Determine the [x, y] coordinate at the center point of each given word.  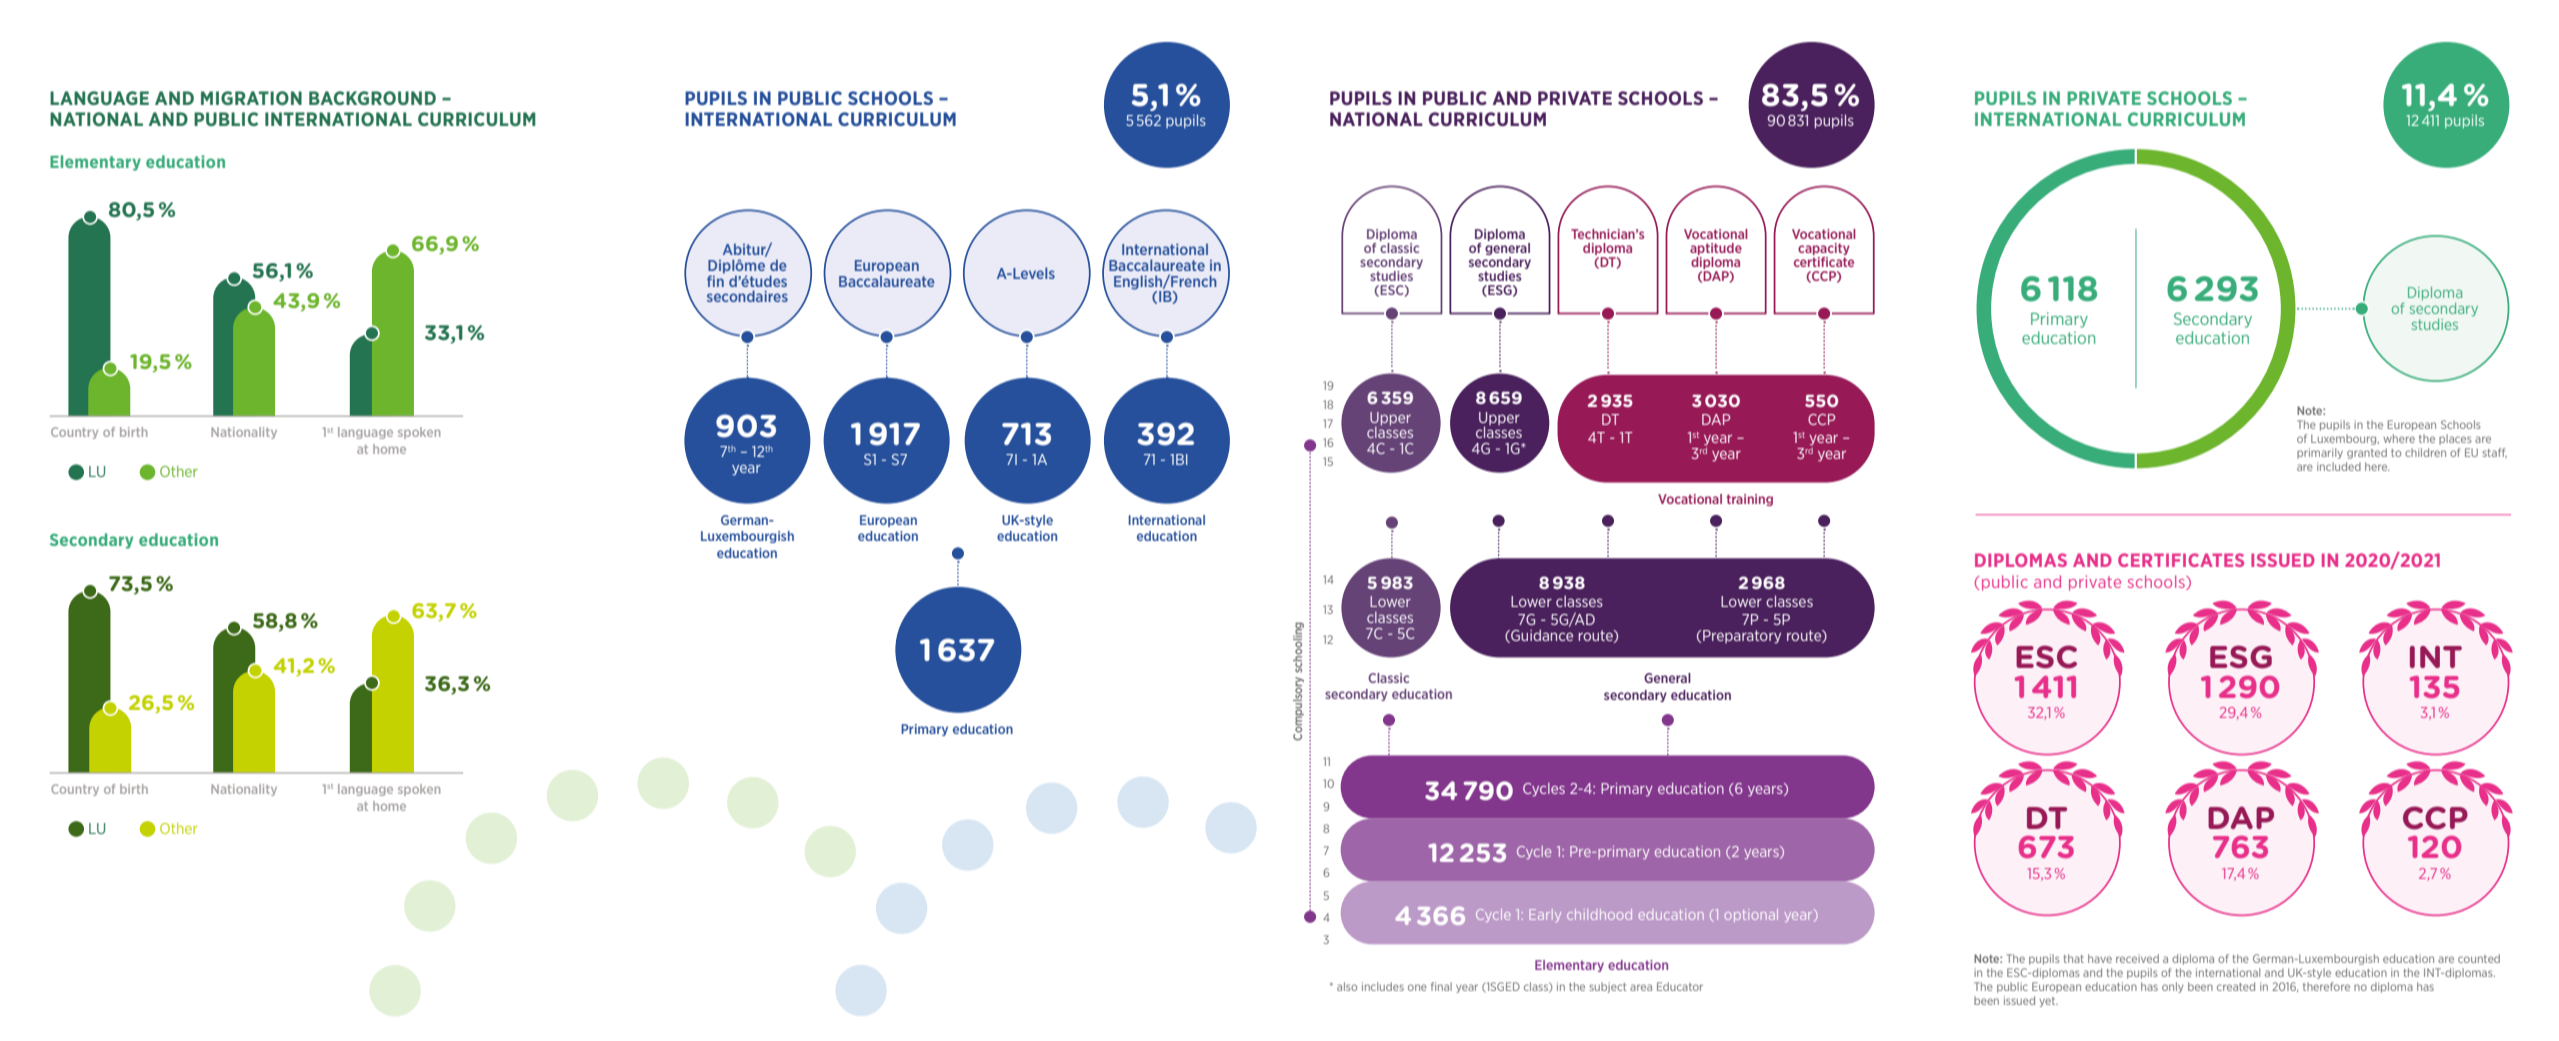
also [1347, 986]
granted [2367, 453]
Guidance [1541, 636]
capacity [1824, 249]
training [1749, 500]
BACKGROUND [372, 98]
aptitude [1716, 249]
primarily [2320, 453]
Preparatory [1742, 637]
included [2339, 466]
